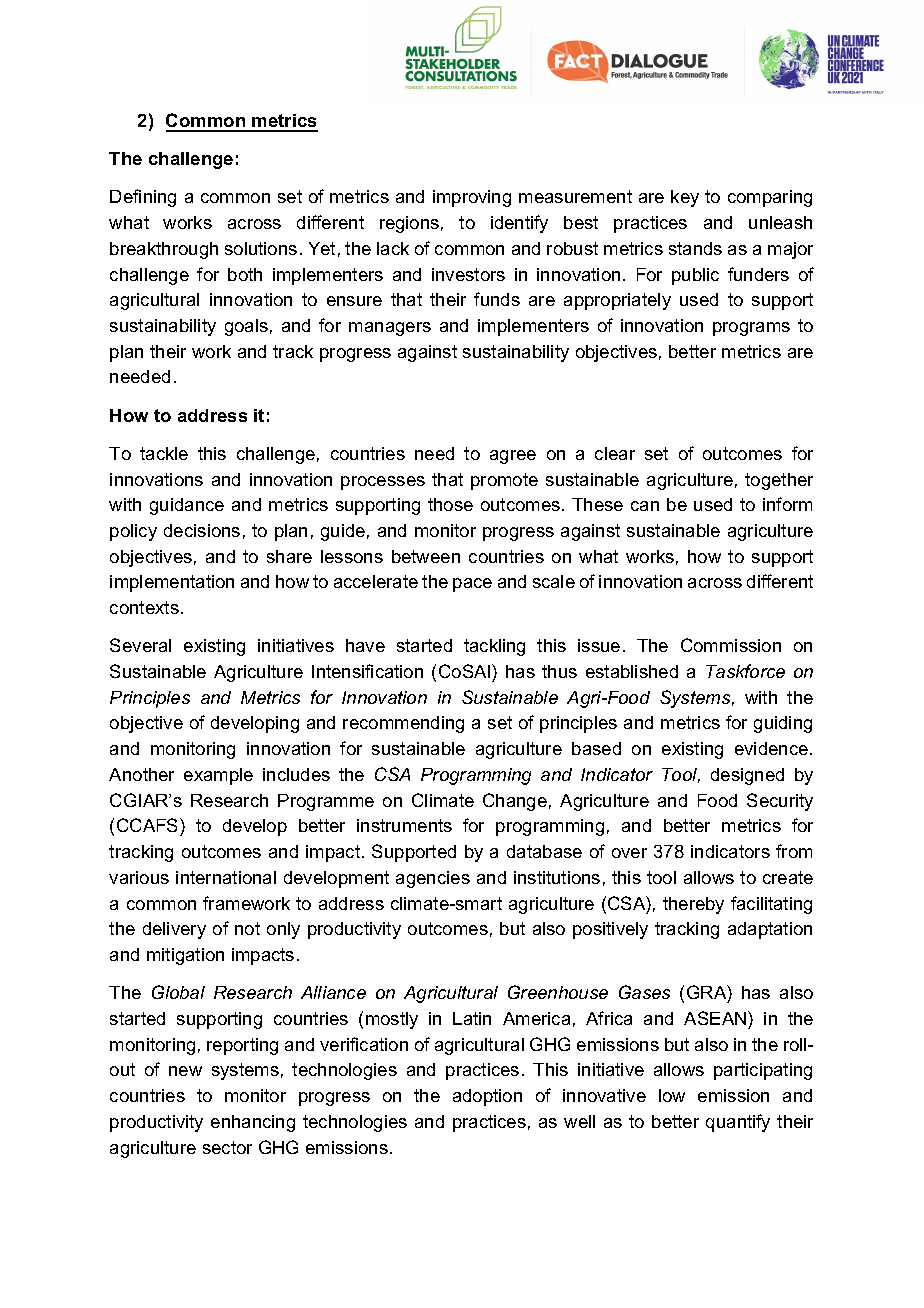 The image size is (924, 1308). What do you see at coordinates (494, 647) in the document?
I see `tackling` at bounding box center [494, 647].
